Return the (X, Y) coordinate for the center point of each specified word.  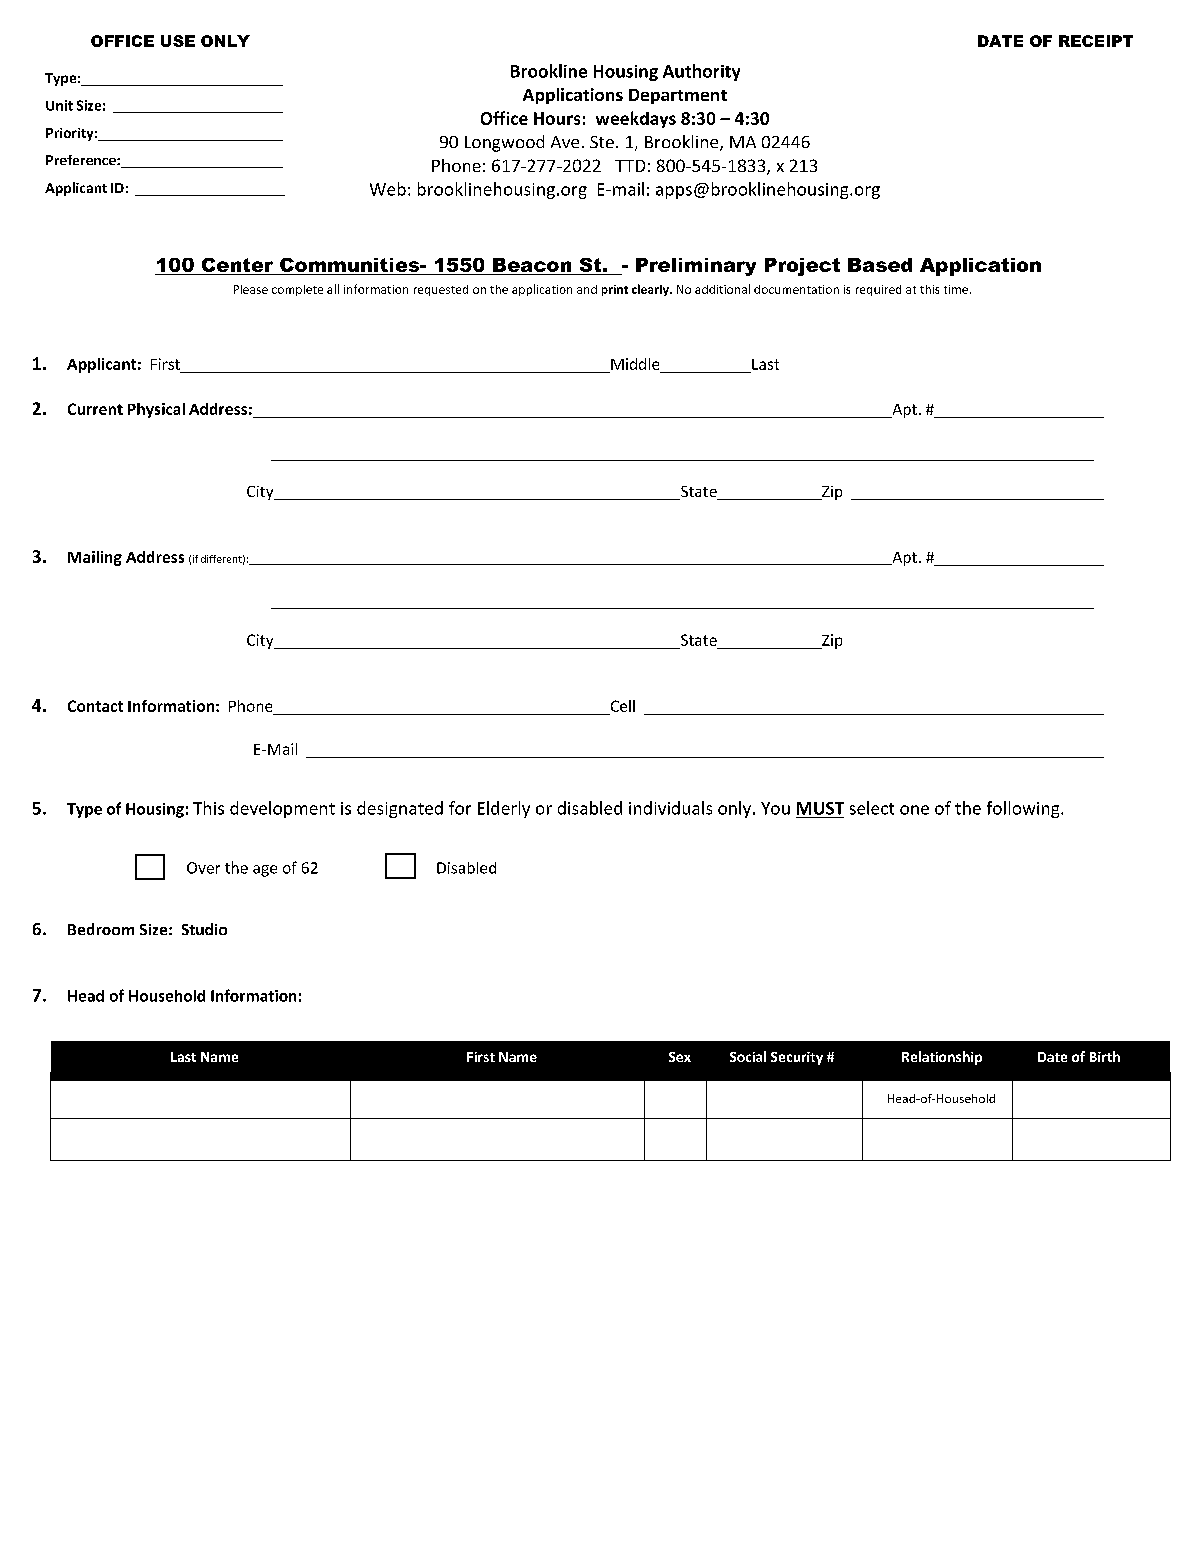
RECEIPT (1096, 41)
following (1024, 809)
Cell (623, 706)
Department (678, 96)
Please (251, 289)
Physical (156, 410)
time (956, 289)
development (282, 809)
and (587, 289)
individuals (670, 808)
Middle (635, 364)
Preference (82, 160)
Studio (204, 929)
